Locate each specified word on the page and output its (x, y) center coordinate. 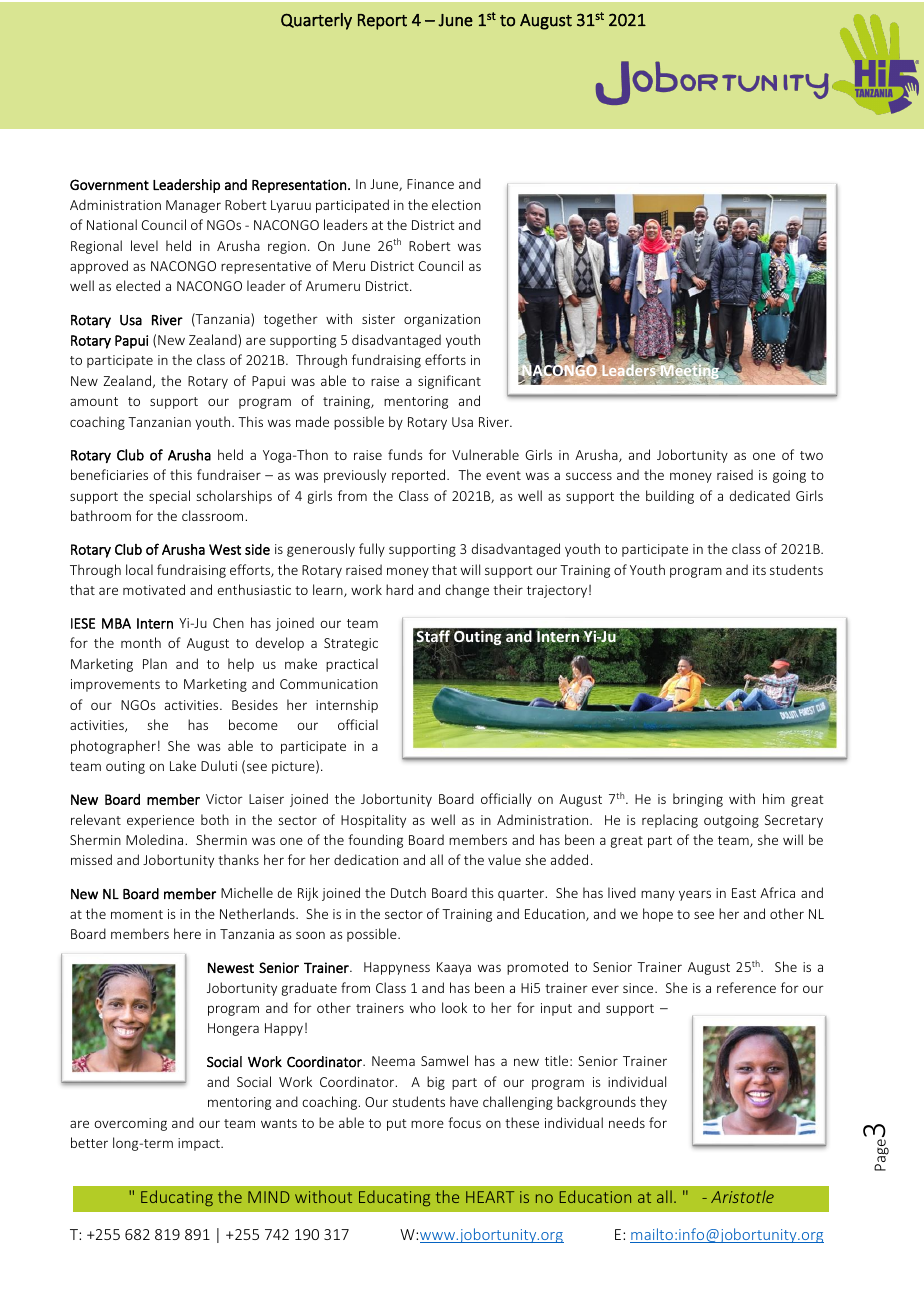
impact (200, 1144)
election (456, 204)
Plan (155, 663)
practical (352, 665)
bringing (698, 800)
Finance (430, 184)
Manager (193, 206)
